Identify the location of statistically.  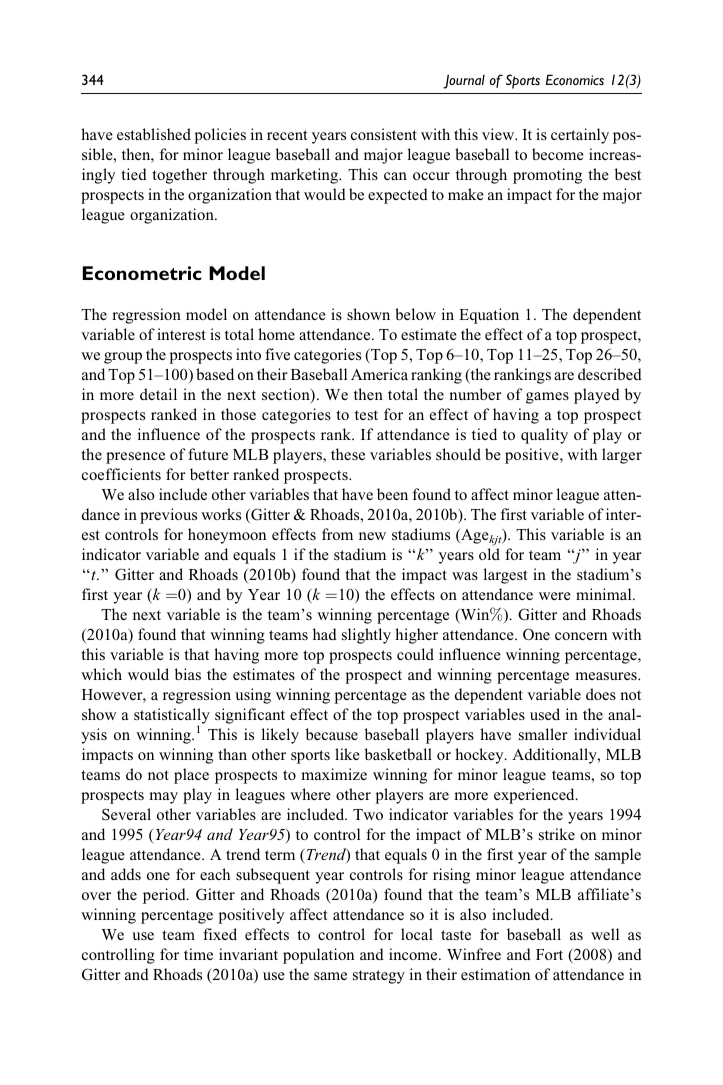
(172, 717).
